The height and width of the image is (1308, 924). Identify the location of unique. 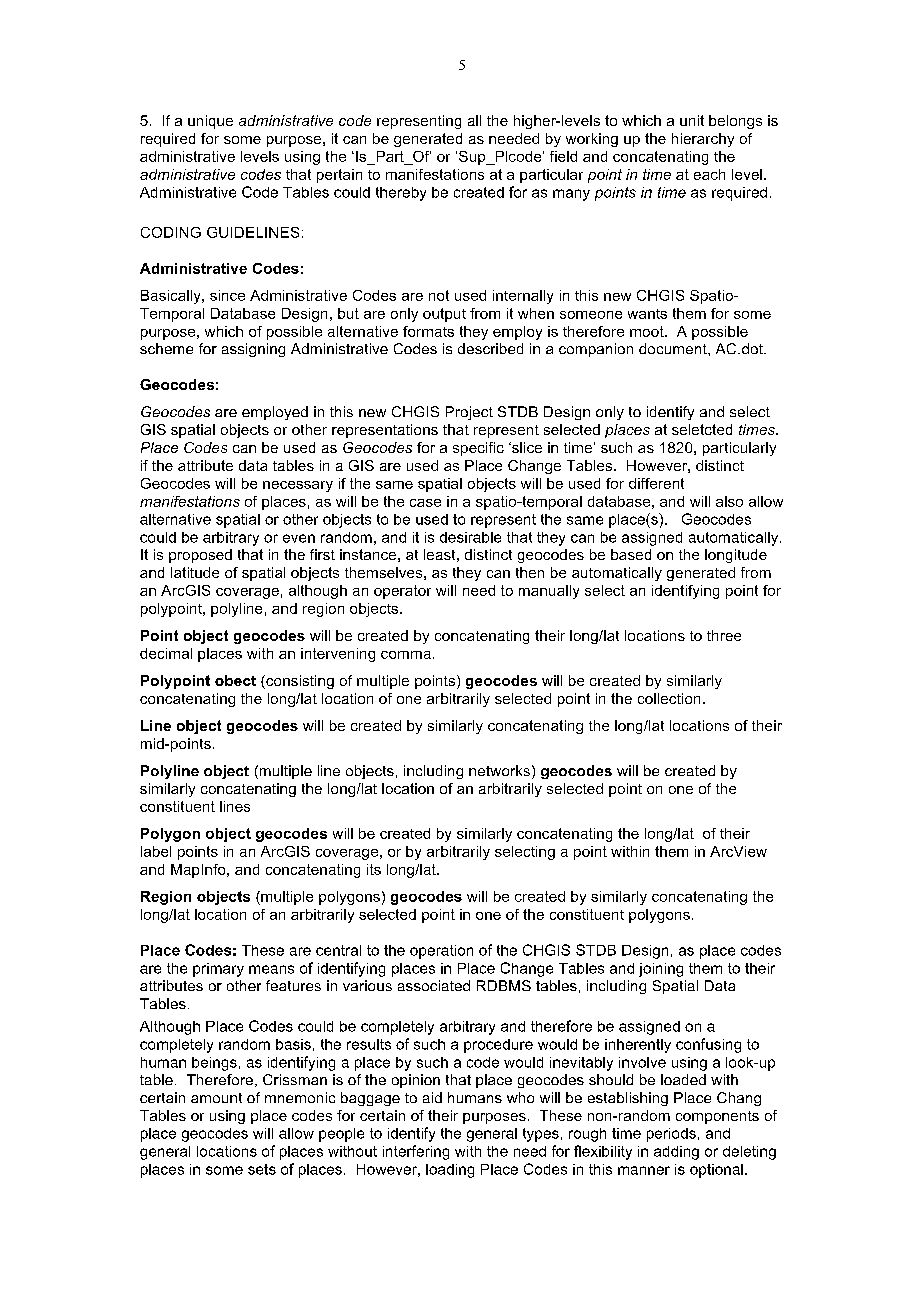
(210, 122).
